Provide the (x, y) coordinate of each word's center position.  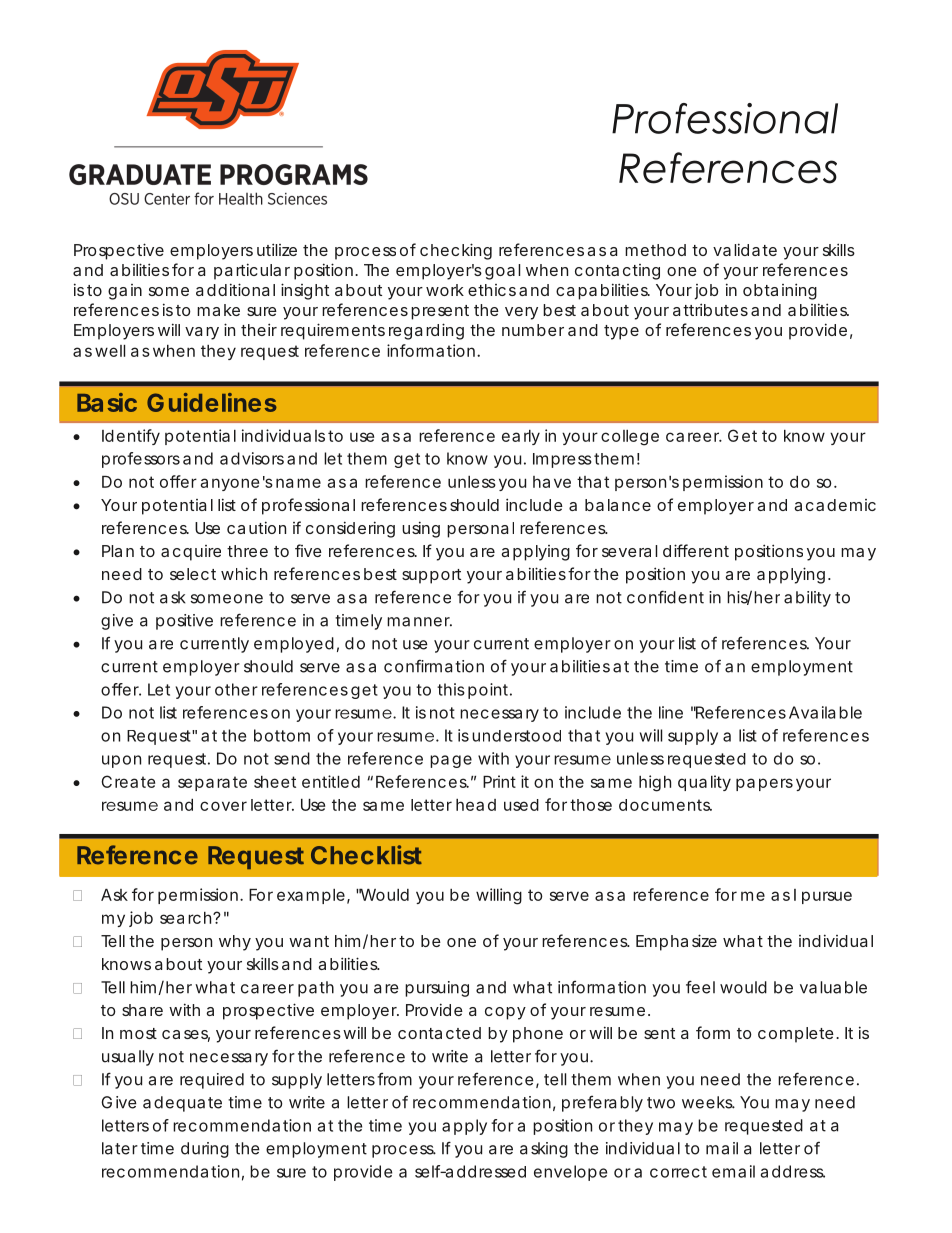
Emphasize (676, 942)
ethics (492, 290)
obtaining (780, 291)
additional (235, 289)
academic (835, 505)
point (490, 691)
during (205, 1150)
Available (825, 712)
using (421, 529)
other (236, 689)
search (187, 918)
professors (141, 460)
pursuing (437, 989)
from (394, 1079)
